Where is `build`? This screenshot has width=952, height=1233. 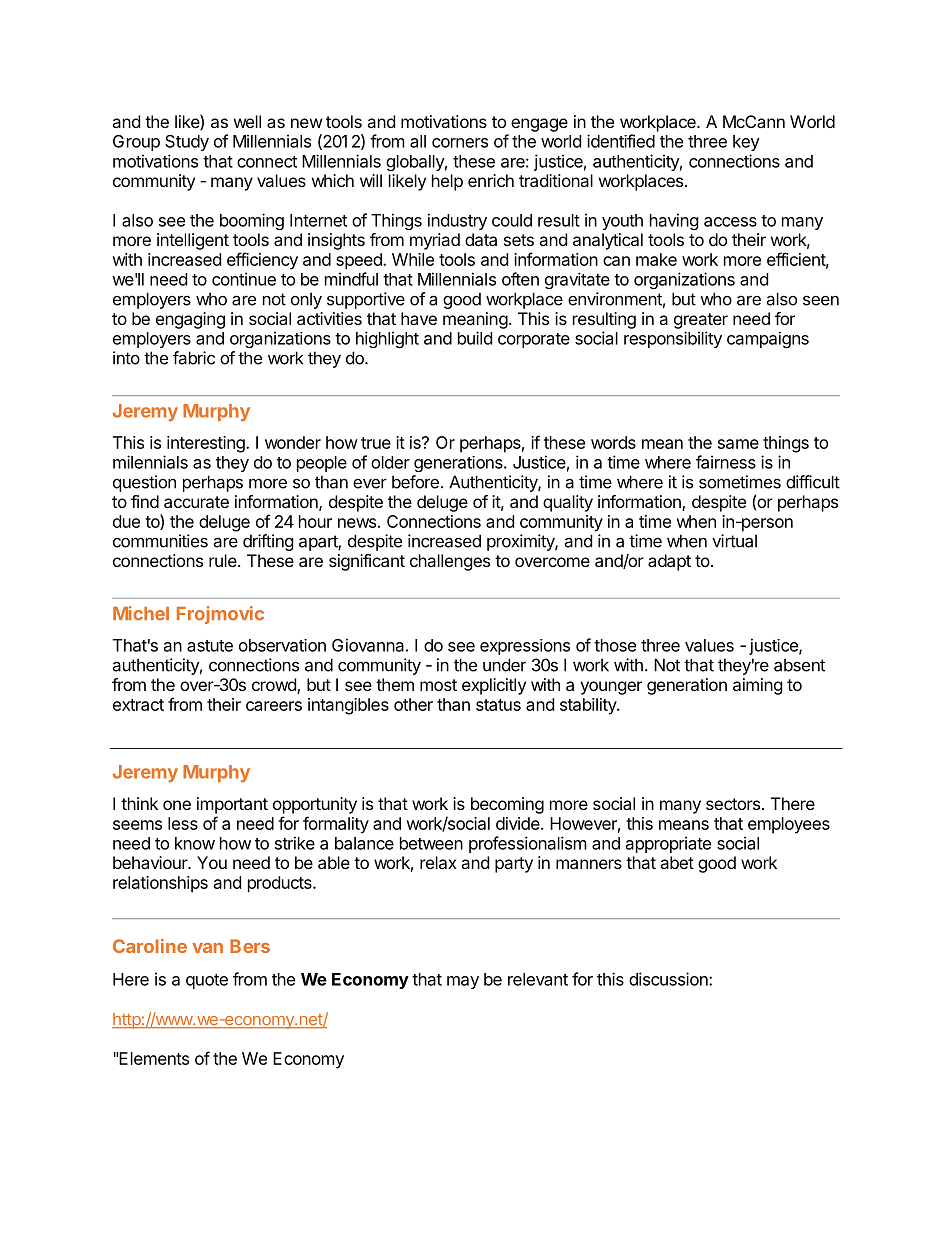
build is located at coordinates (475, 338).
